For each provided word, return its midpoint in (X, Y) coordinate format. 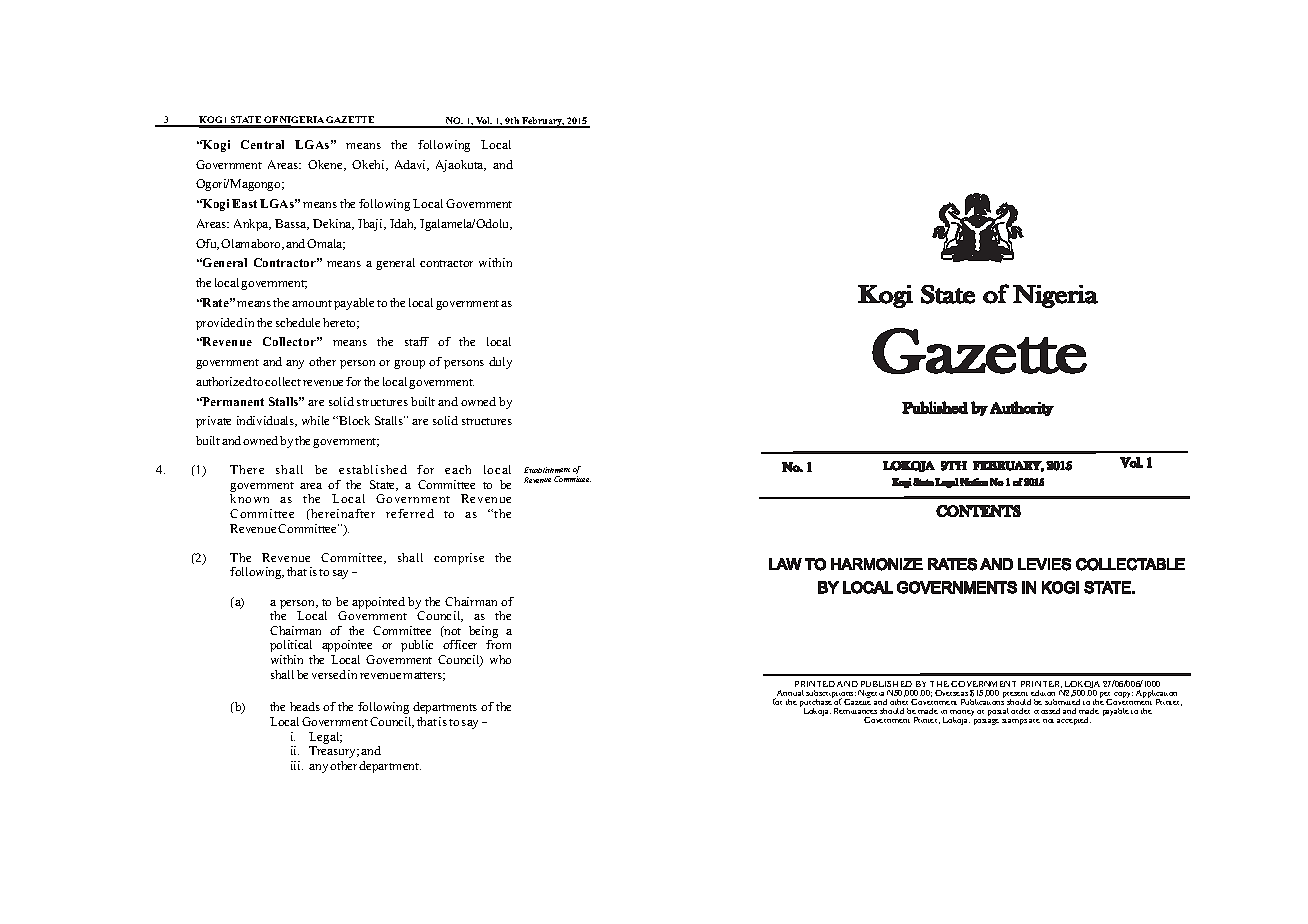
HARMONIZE (877, 564)
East (244, 203)
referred (410, 513)
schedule (298, 322)
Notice (974, 482)
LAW (785, 564)
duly (500, 363)
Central (262, 144)
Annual (789, 694)
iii (297, 765)
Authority (1022, 408)
